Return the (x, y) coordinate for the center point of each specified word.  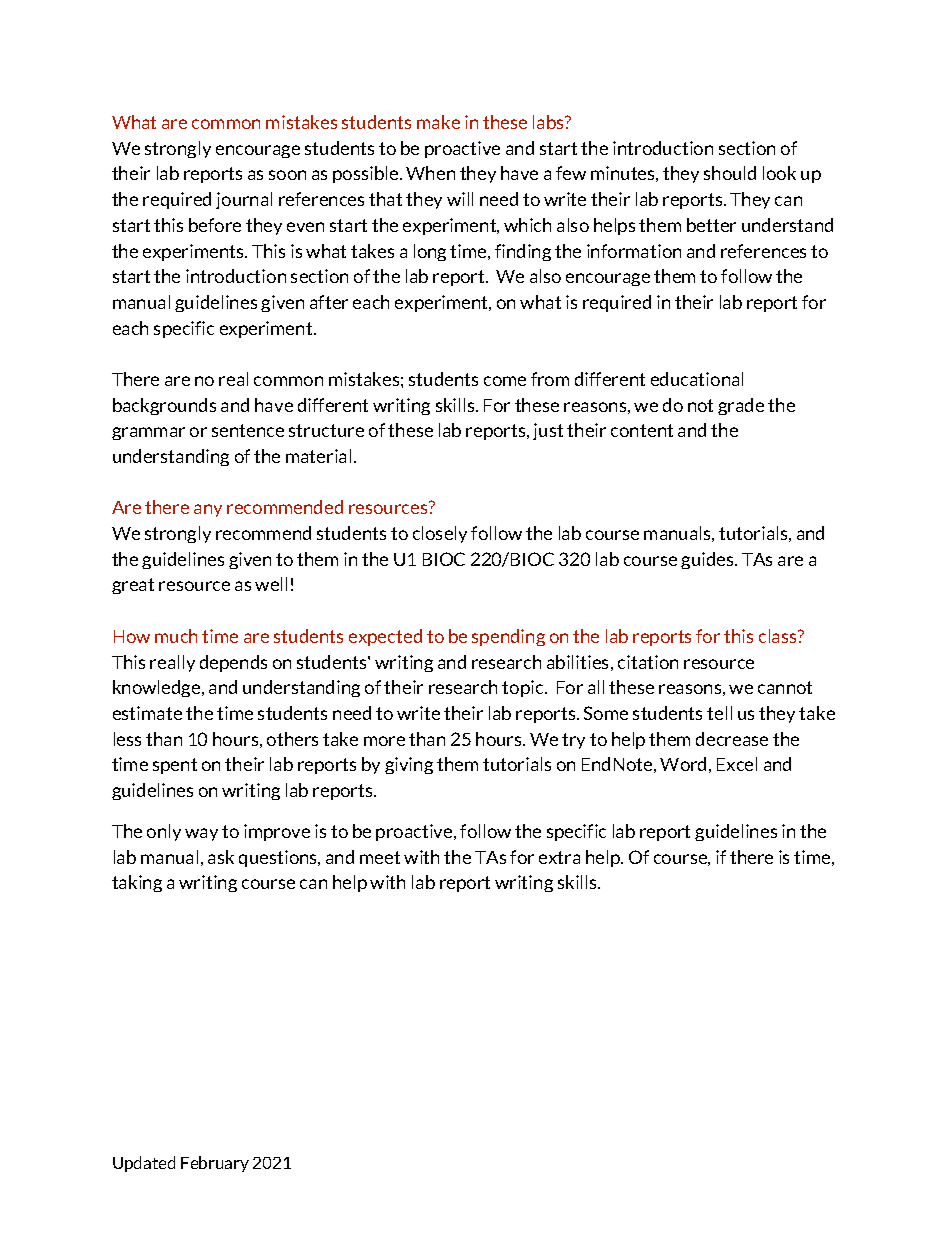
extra (559, 857)
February (215, 1164)
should (730, 173)
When (430, 173)
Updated (144, 1164)
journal (244, 200)
